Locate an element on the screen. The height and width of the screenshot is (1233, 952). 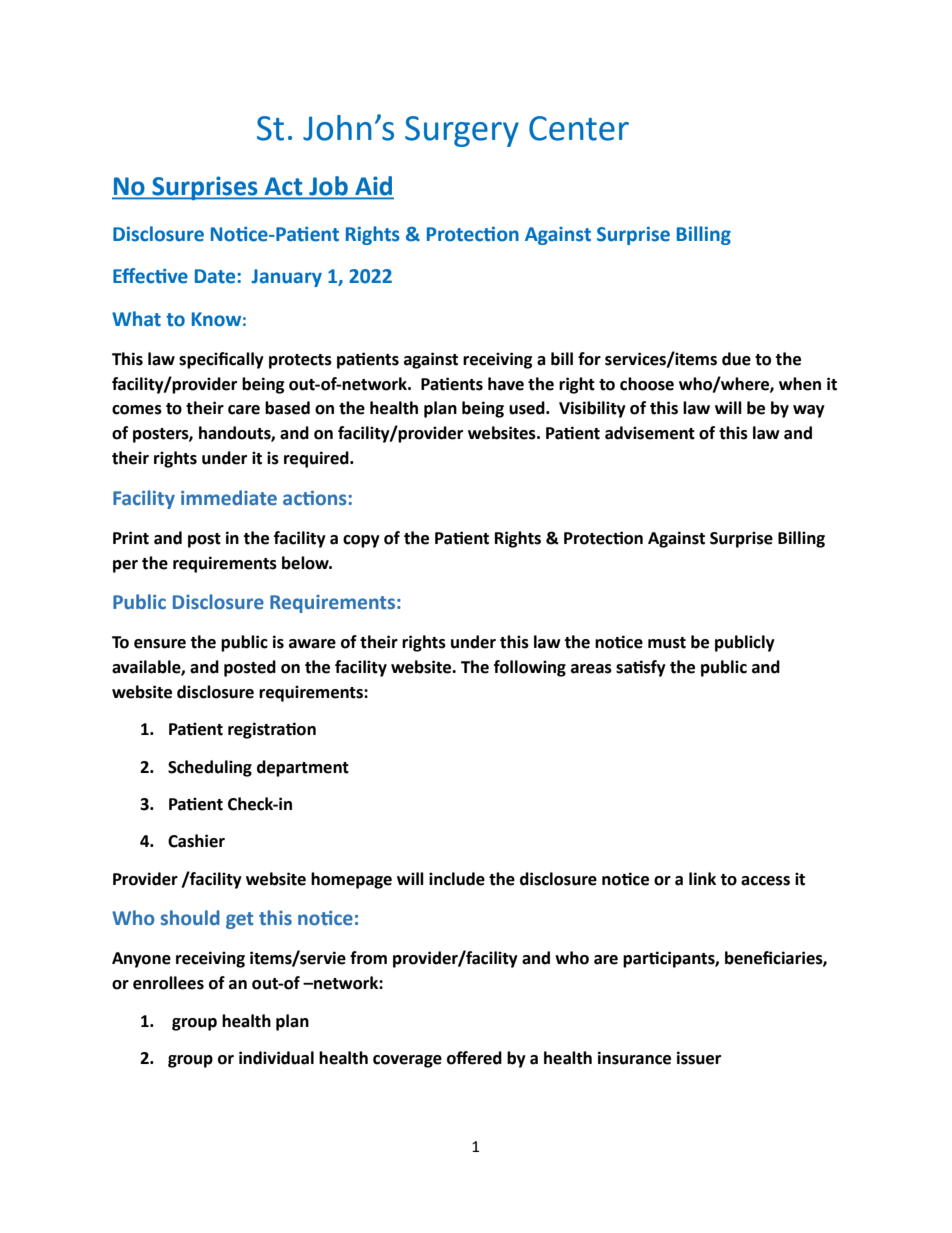
ensure is located at coordinates (160, 644).
